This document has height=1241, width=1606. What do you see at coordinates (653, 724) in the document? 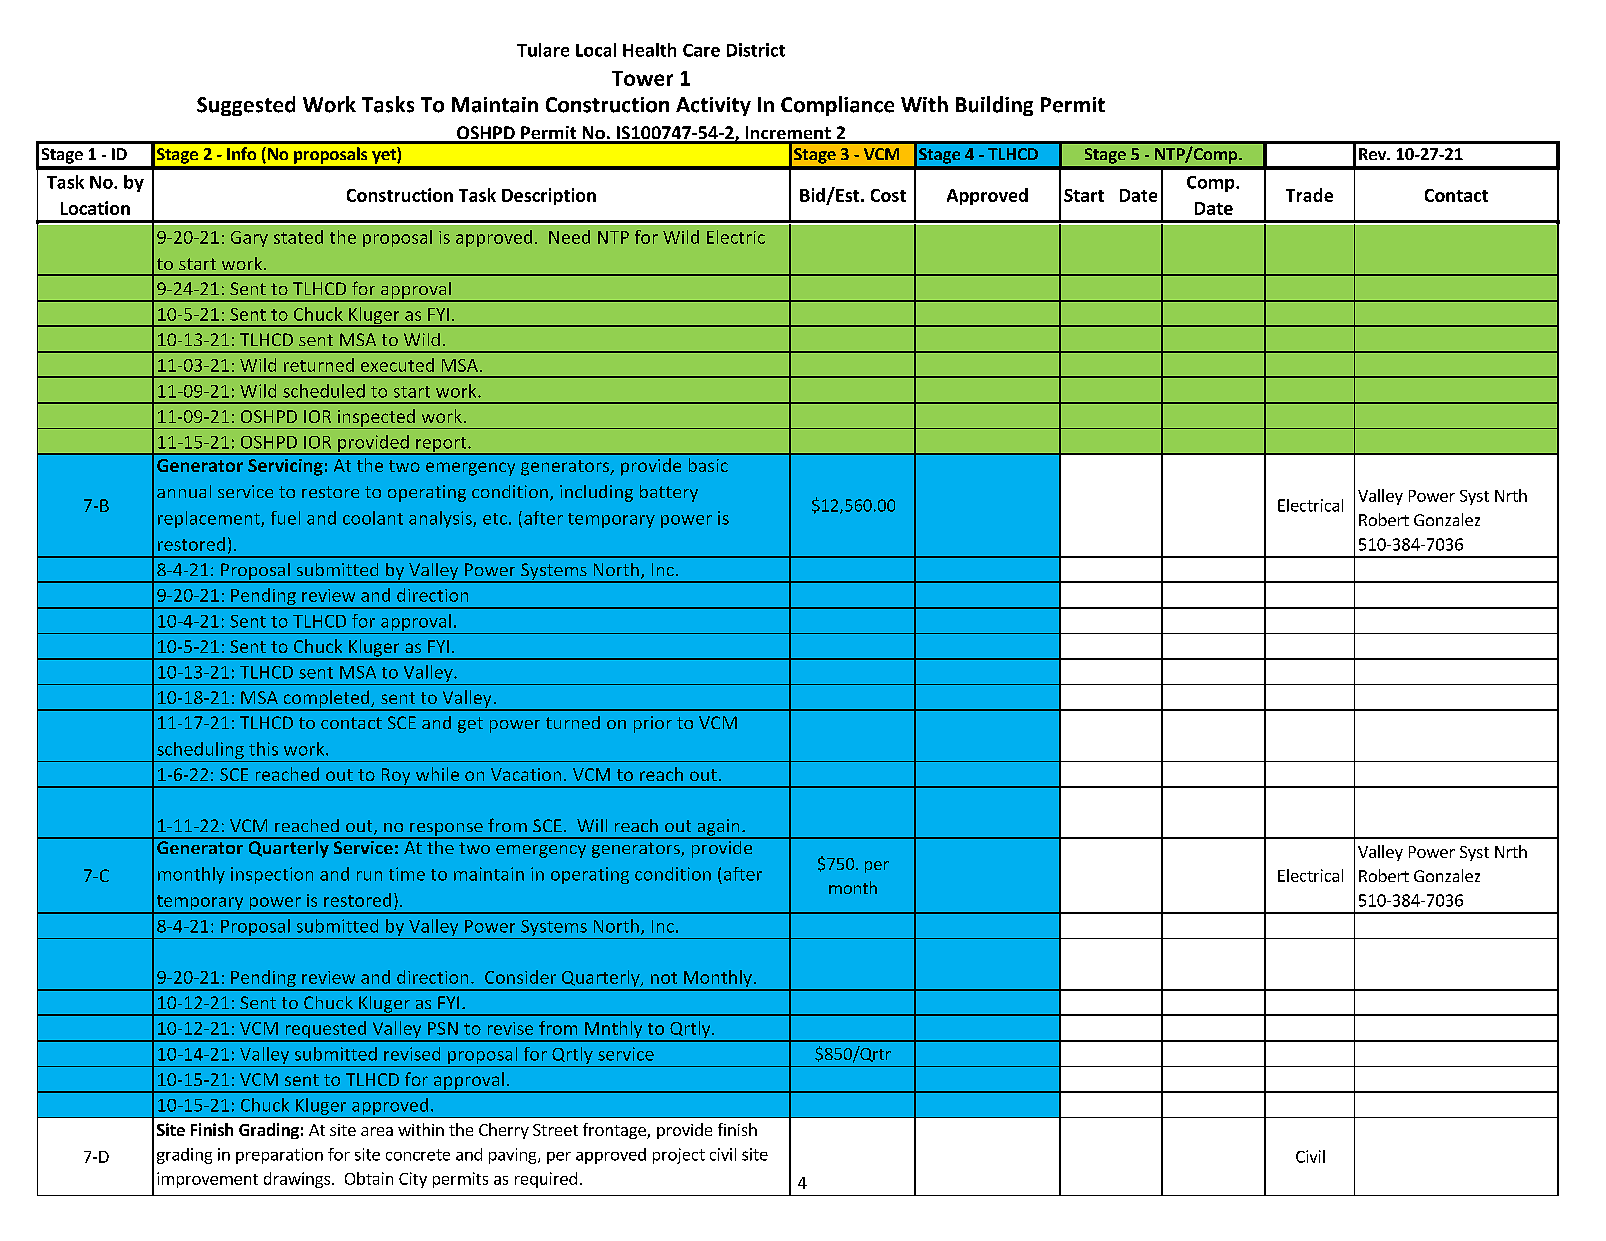
I see `prior` at bounding box center [653, 724].
